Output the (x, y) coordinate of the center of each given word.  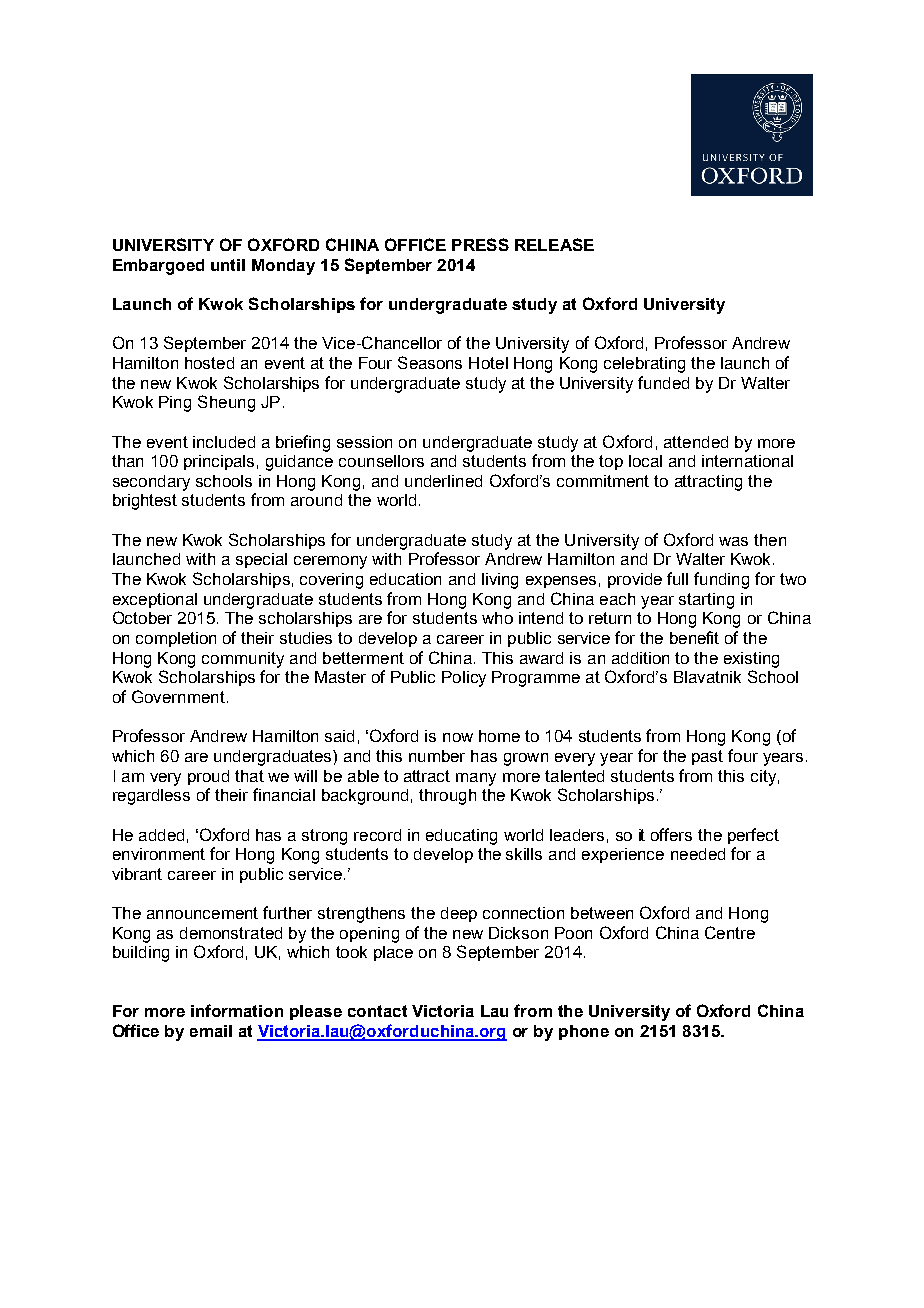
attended (696, 442)
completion (176, 639)
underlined (443, 481)
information (237, 1010)
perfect (753, 836)
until (228, 265)
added (161, 835)
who (497, 618)
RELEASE (554, 244)
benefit (694, 637)
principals (219, 462)
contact (377, 1011)
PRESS (480, 244)
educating (461, 837)
